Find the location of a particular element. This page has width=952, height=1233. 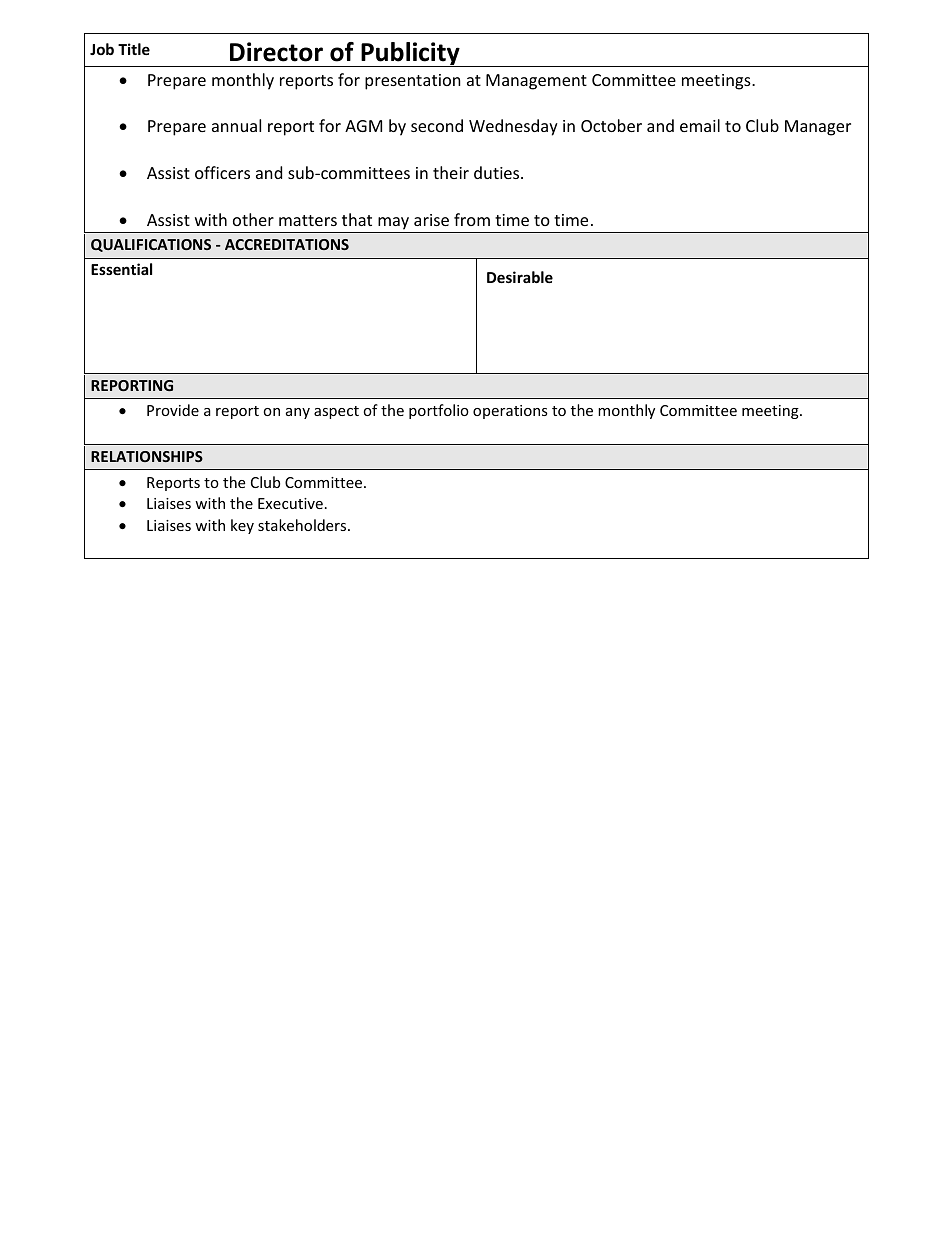

stakeholders is located at coordinates (303, 525).
